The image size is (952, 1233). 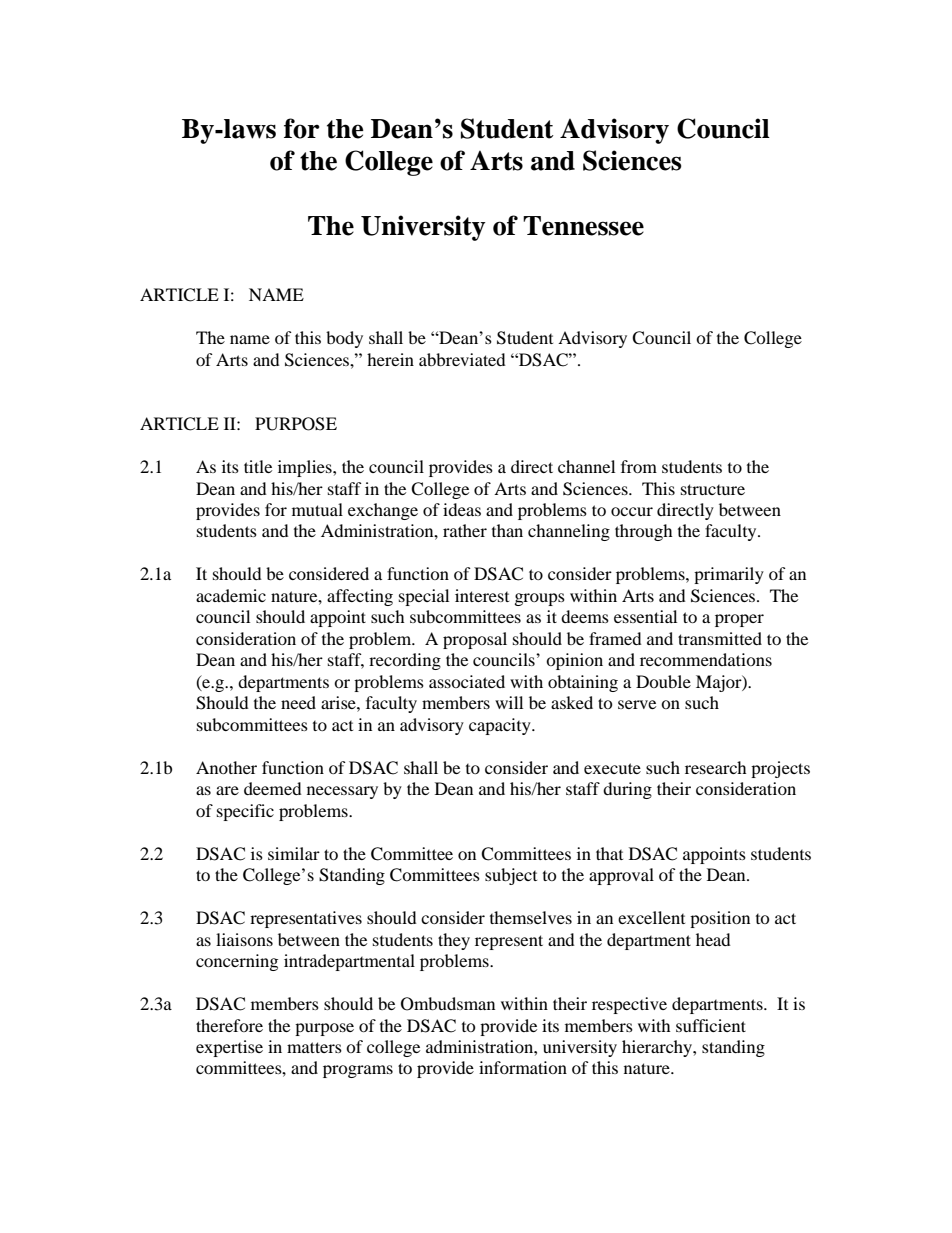 I want to click on proposal, so click(x=475, y=640).
